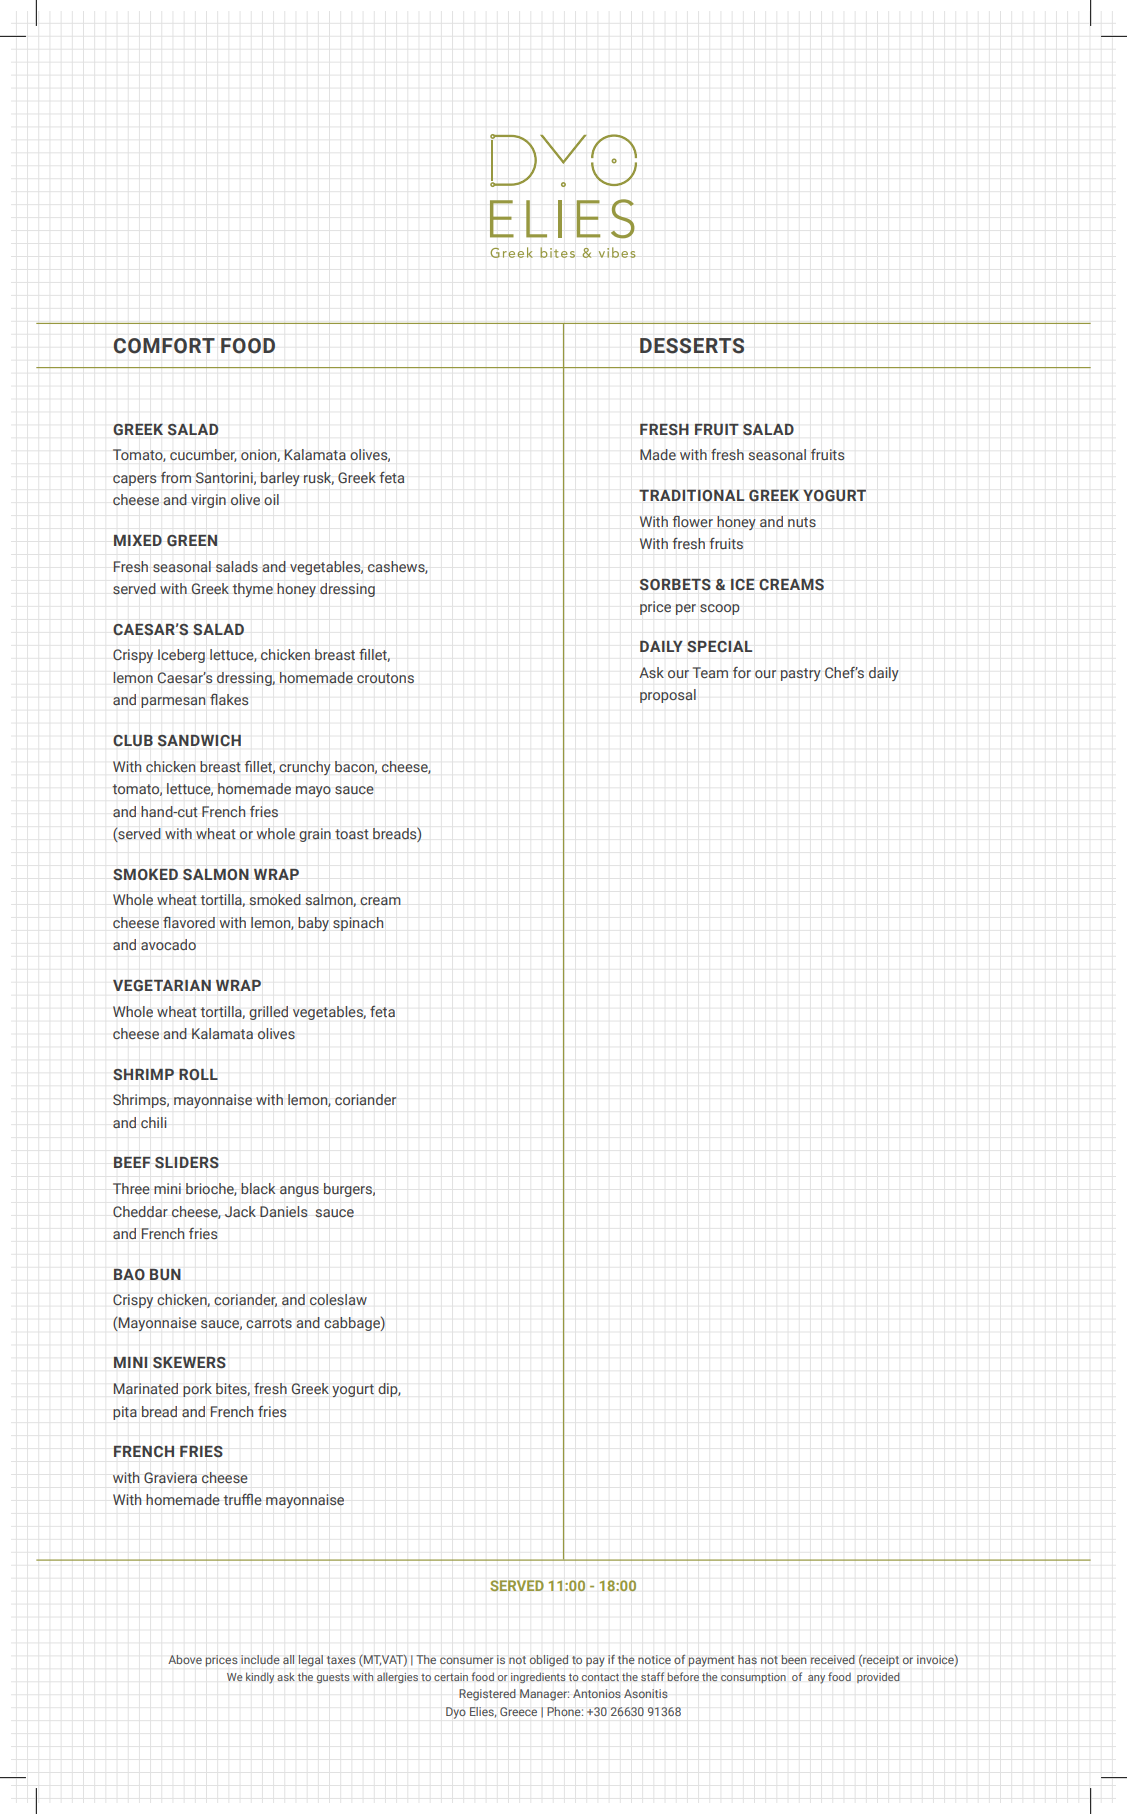  What do you see at coordinates (487, 1695) in the screenshot?
I see `Registered` at bounding box center [487, 1695].
